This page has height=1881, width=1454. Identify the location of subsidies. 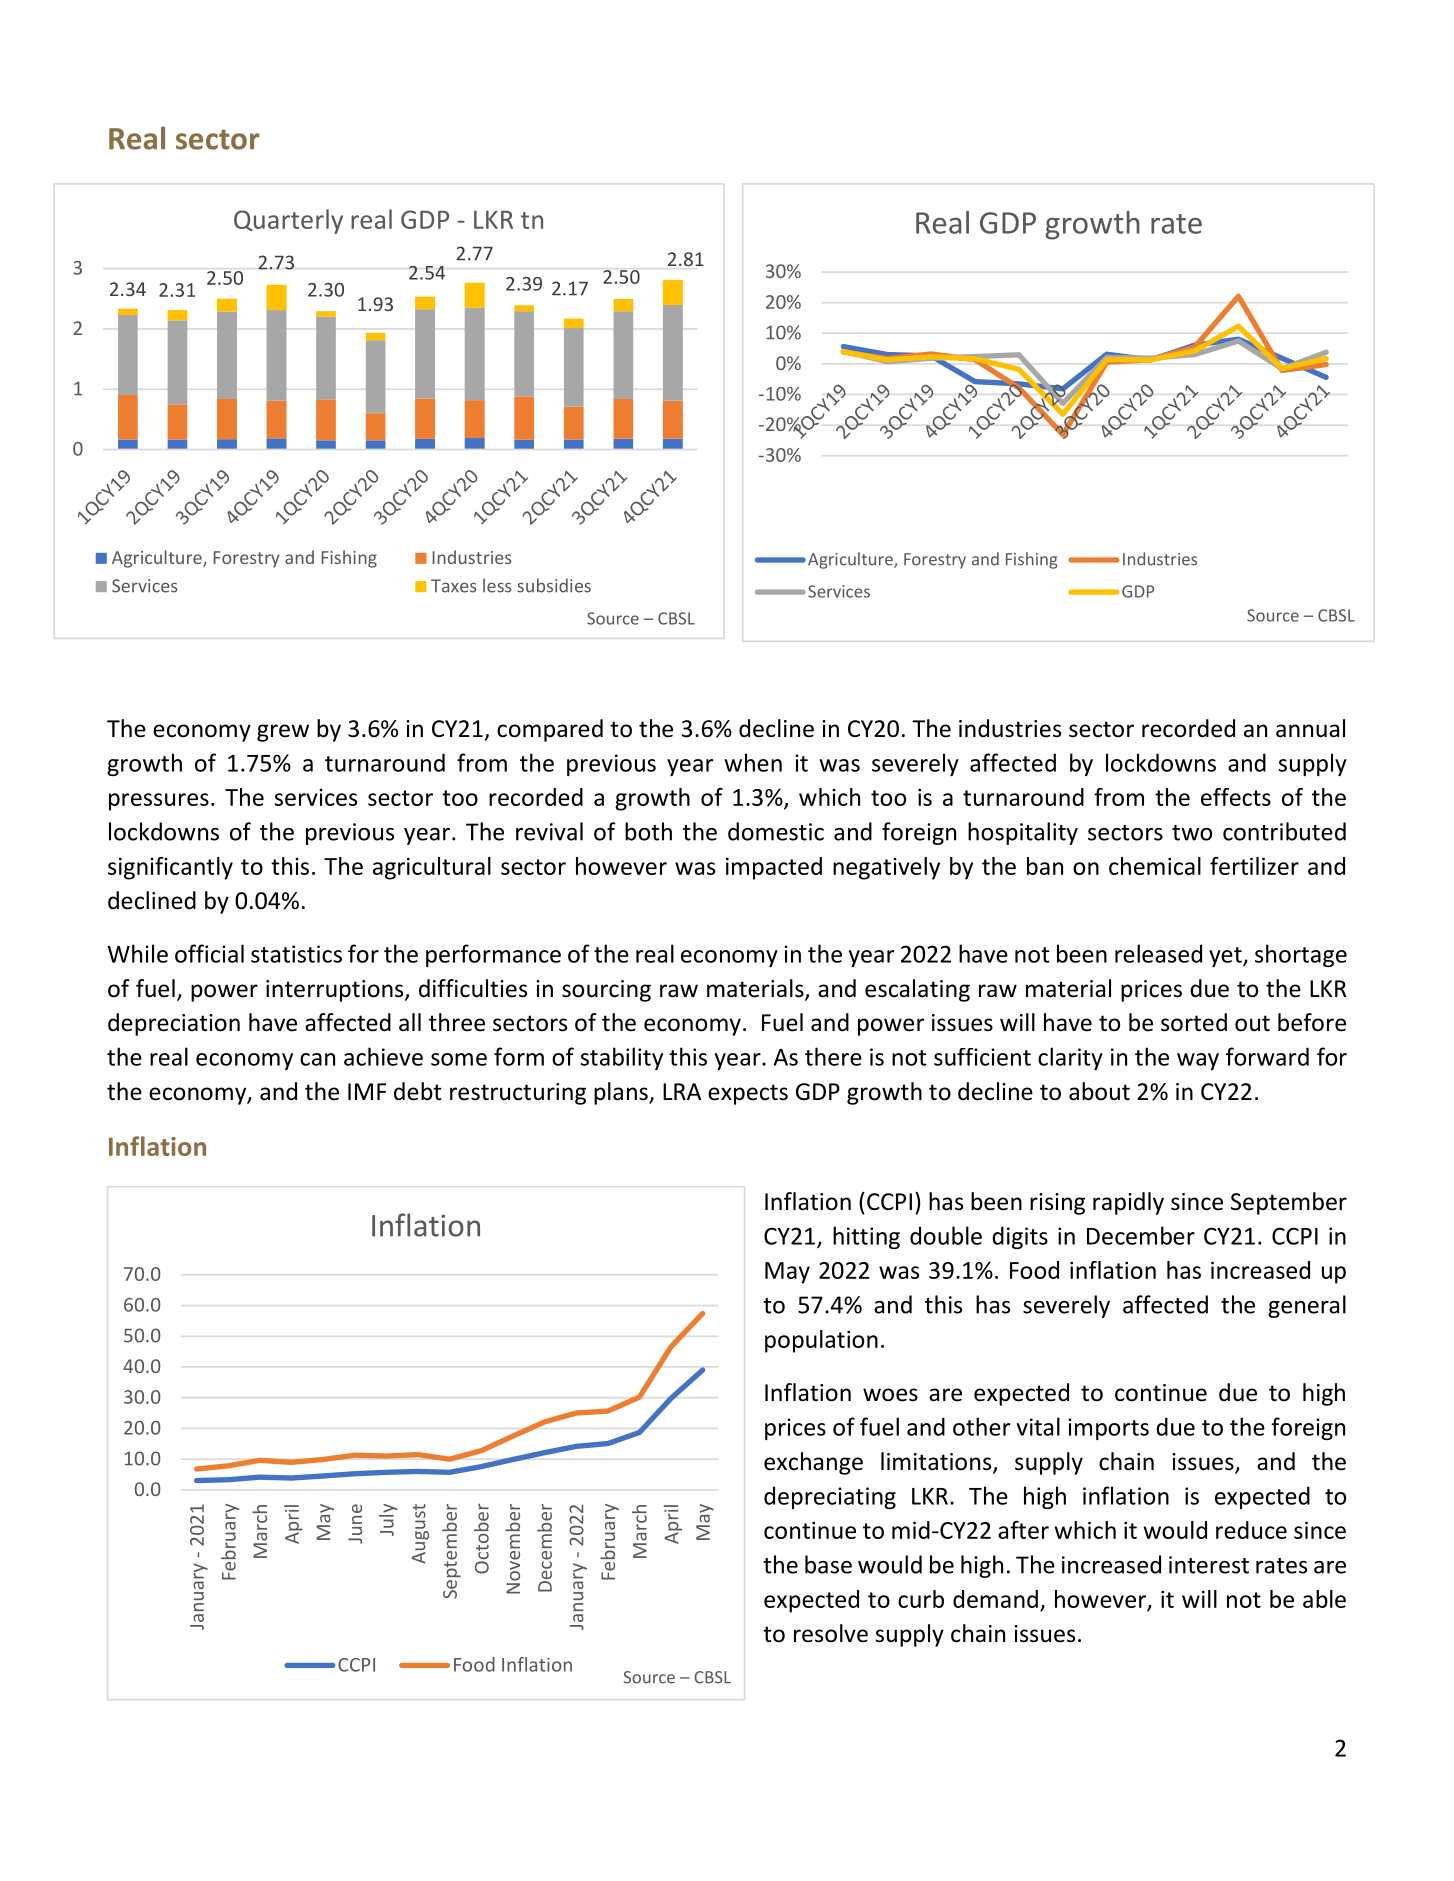
(554, 585).
